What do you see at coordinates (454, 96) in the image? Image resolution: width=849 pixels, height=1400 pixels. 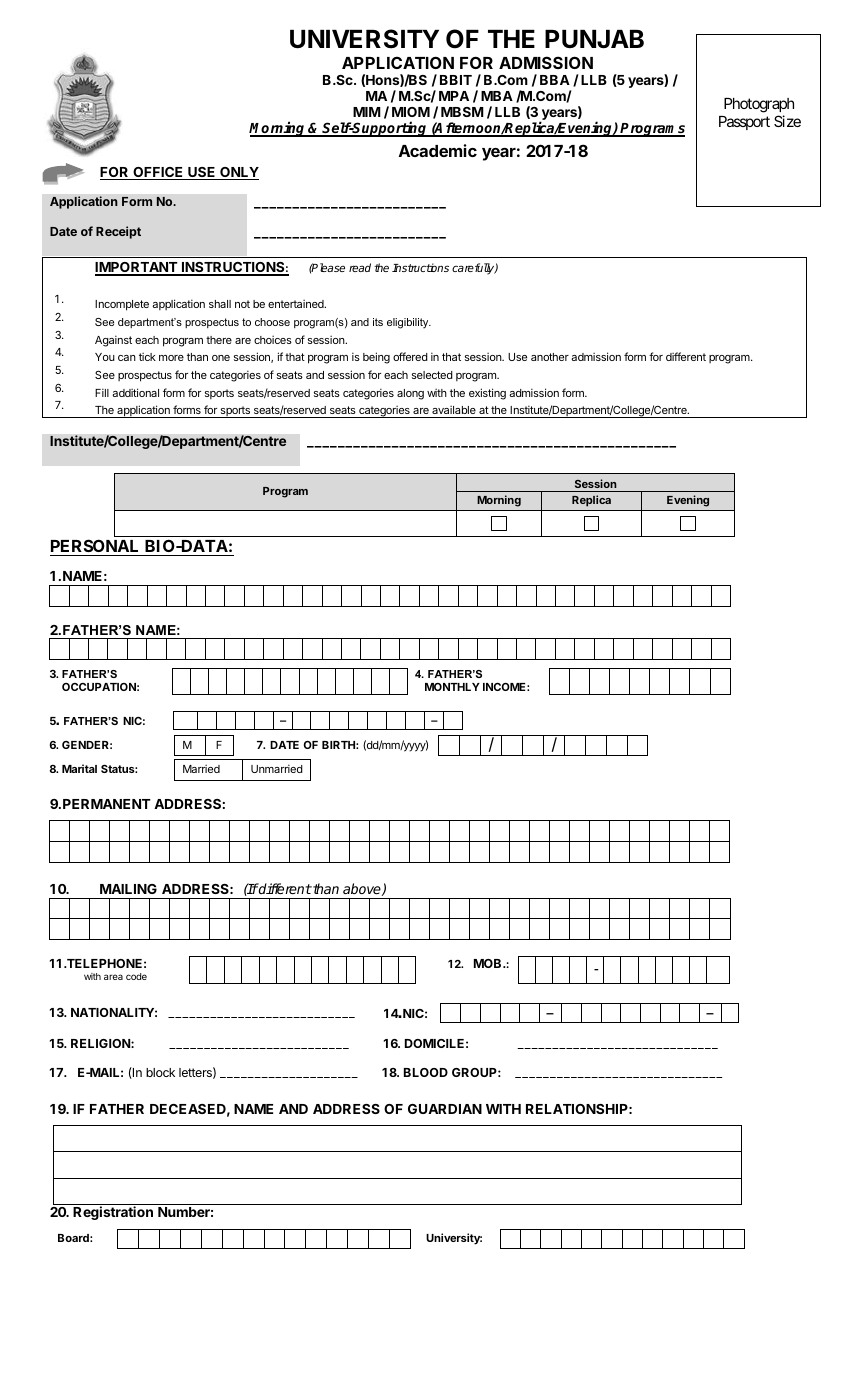 I see `MPA` at bounding box center [454, 96].
